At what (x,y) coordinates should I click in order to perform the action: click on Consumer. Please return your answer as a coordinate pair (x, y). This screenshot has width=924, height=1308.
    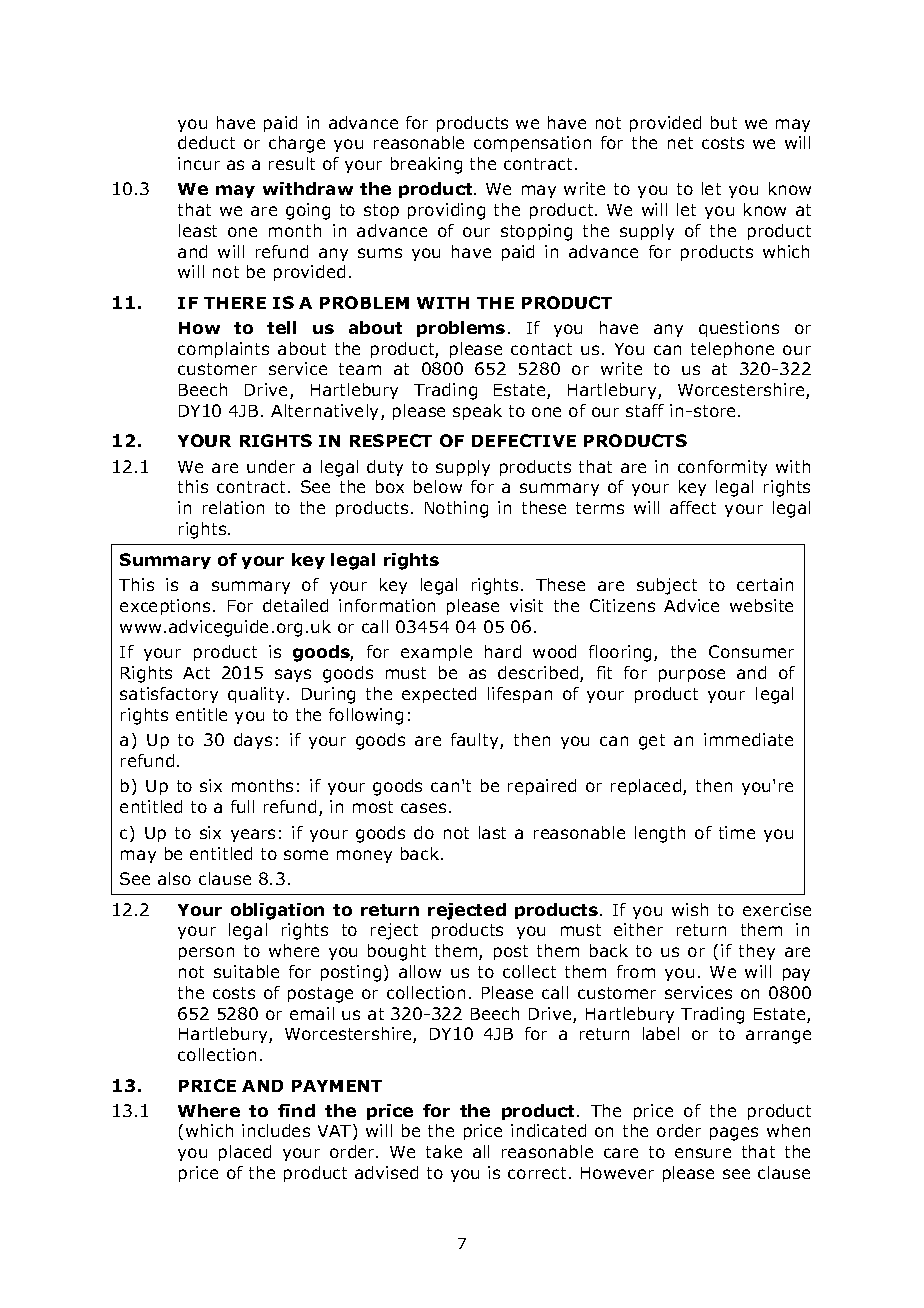
    Looking at the image, I should click on (751, 651).
